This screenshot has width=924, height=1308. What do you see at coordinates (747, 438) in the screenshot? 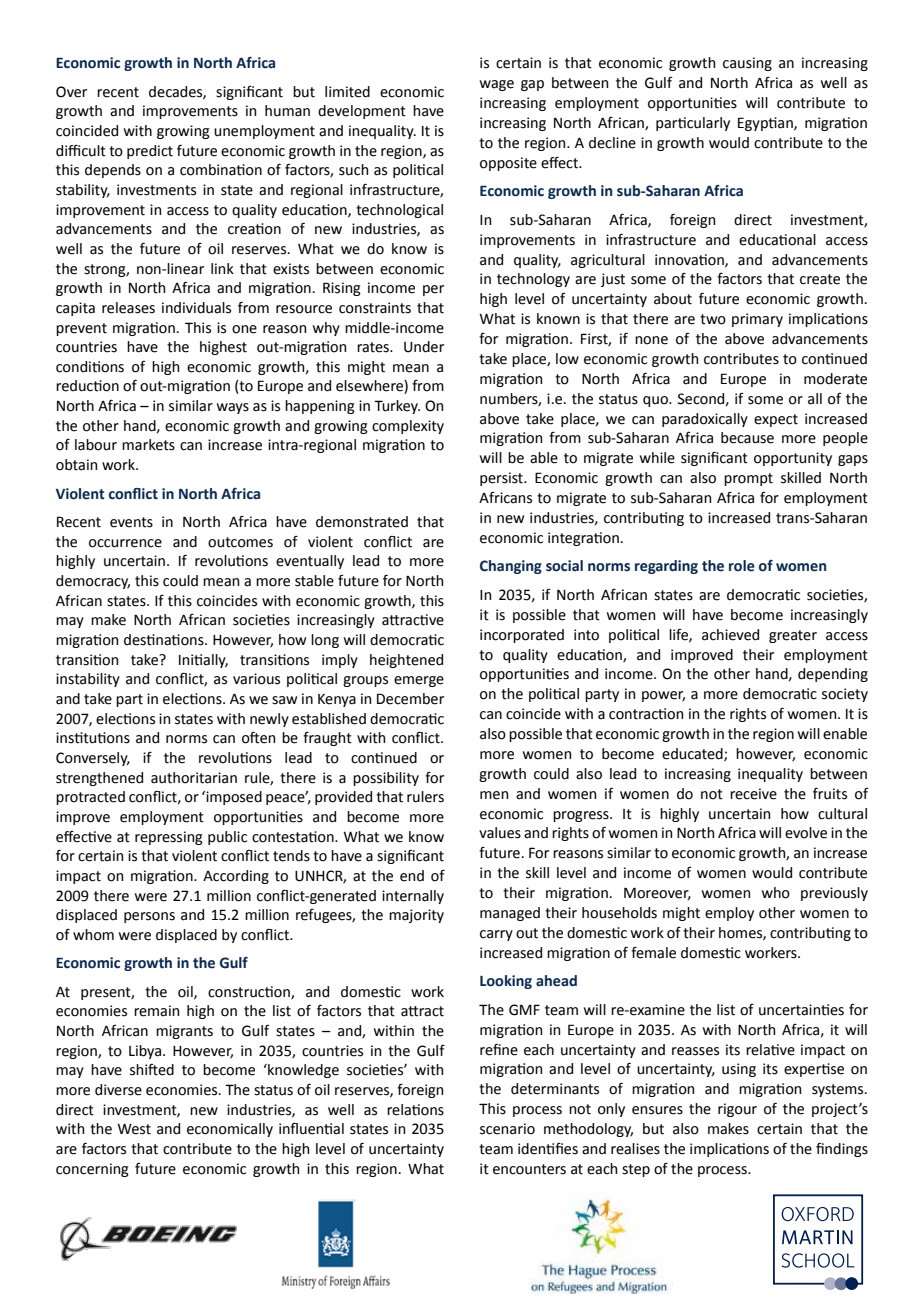
I see `because` at bounding box center [747, 438].
